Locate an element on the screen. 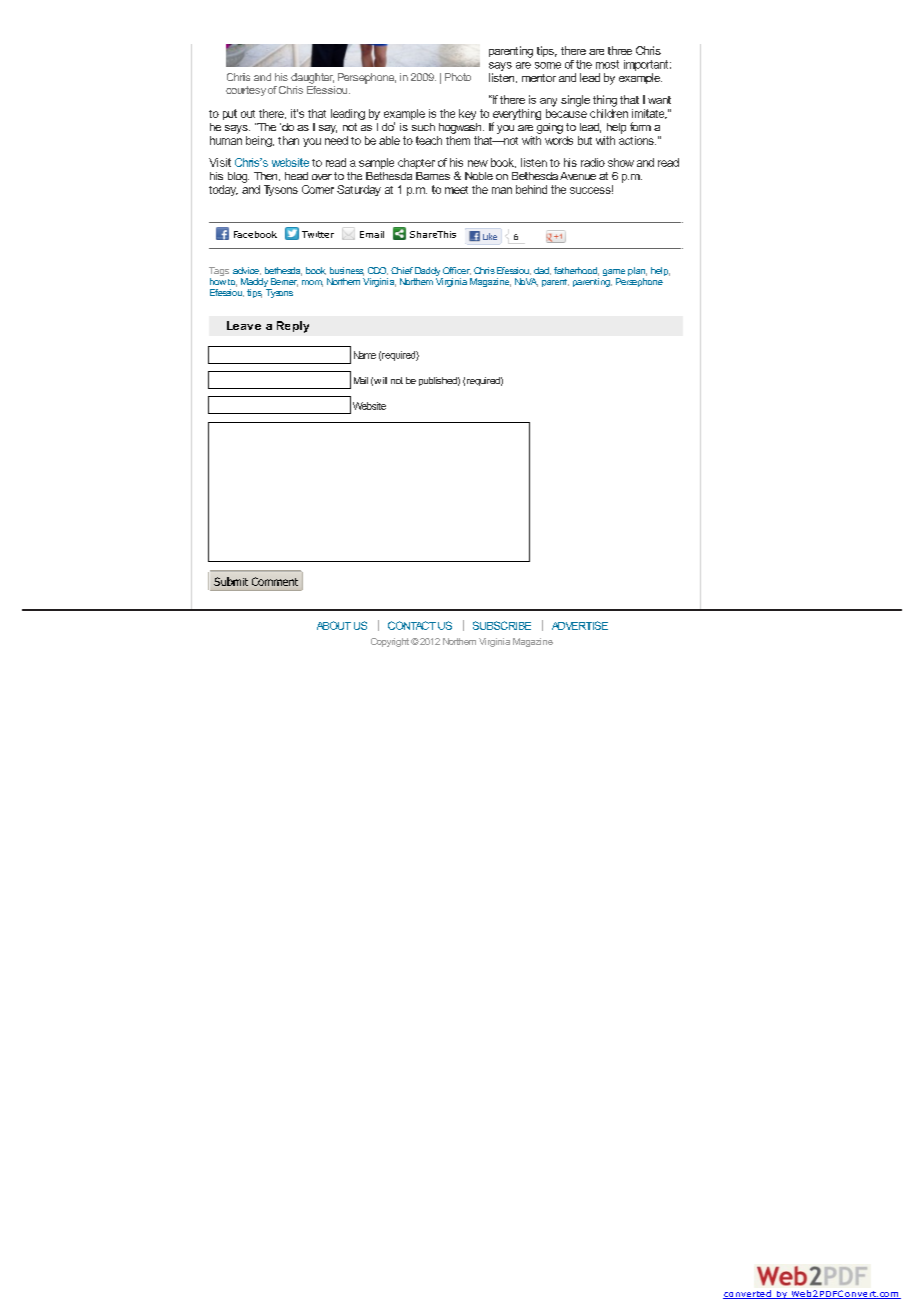 The height and width of the screenshot is (1308, 924). Leave is located at coordinates (244, 325).
